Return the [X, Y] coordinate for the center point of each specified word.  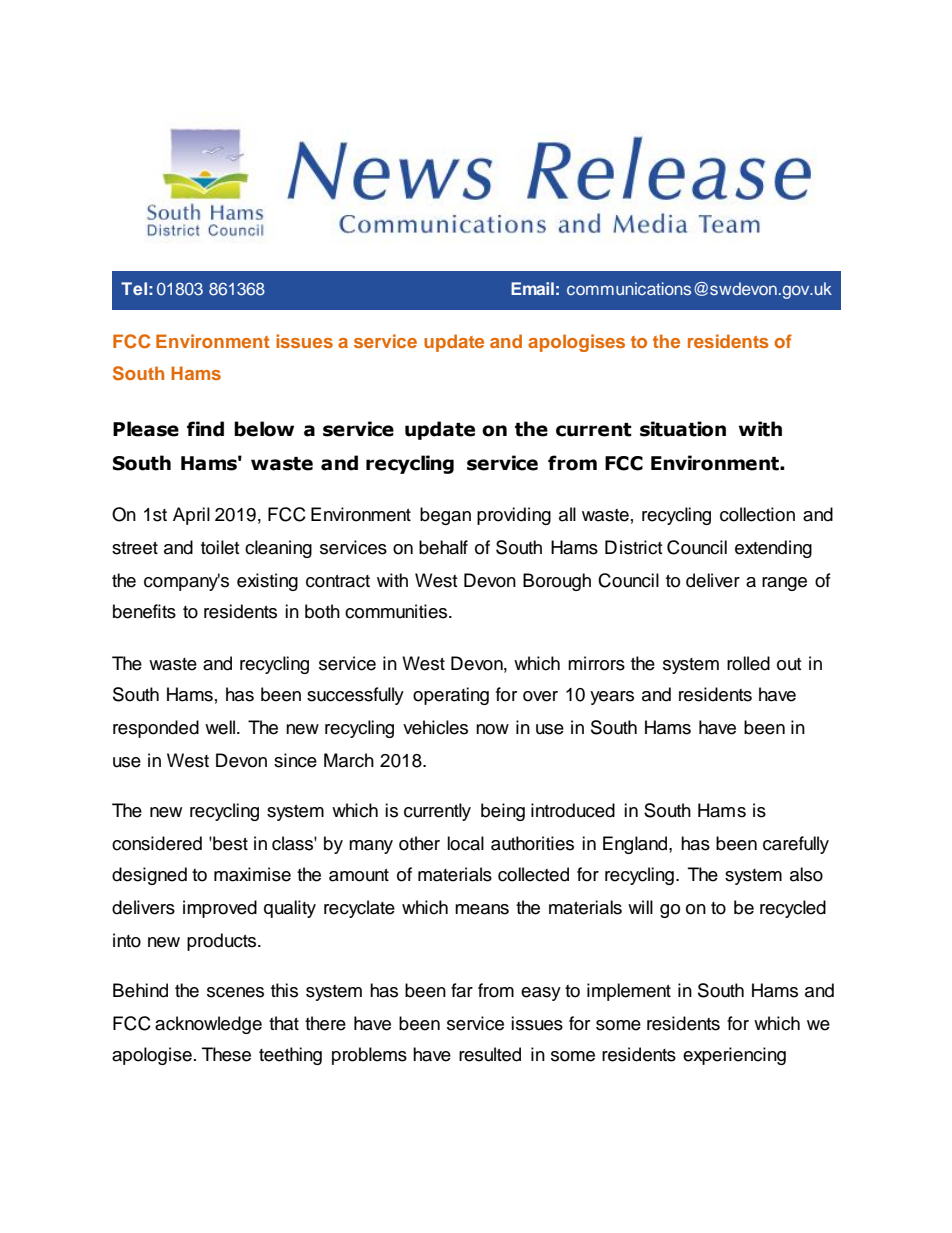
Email [532, 288]
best [229, 843]
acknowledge [208, 1025]
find [205, 429]
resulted [490, 1054]
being [503, 812]
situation [683, 429]
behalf [443, 547]
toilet [220, 547]
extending [773, 549]
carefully [796, 845]
